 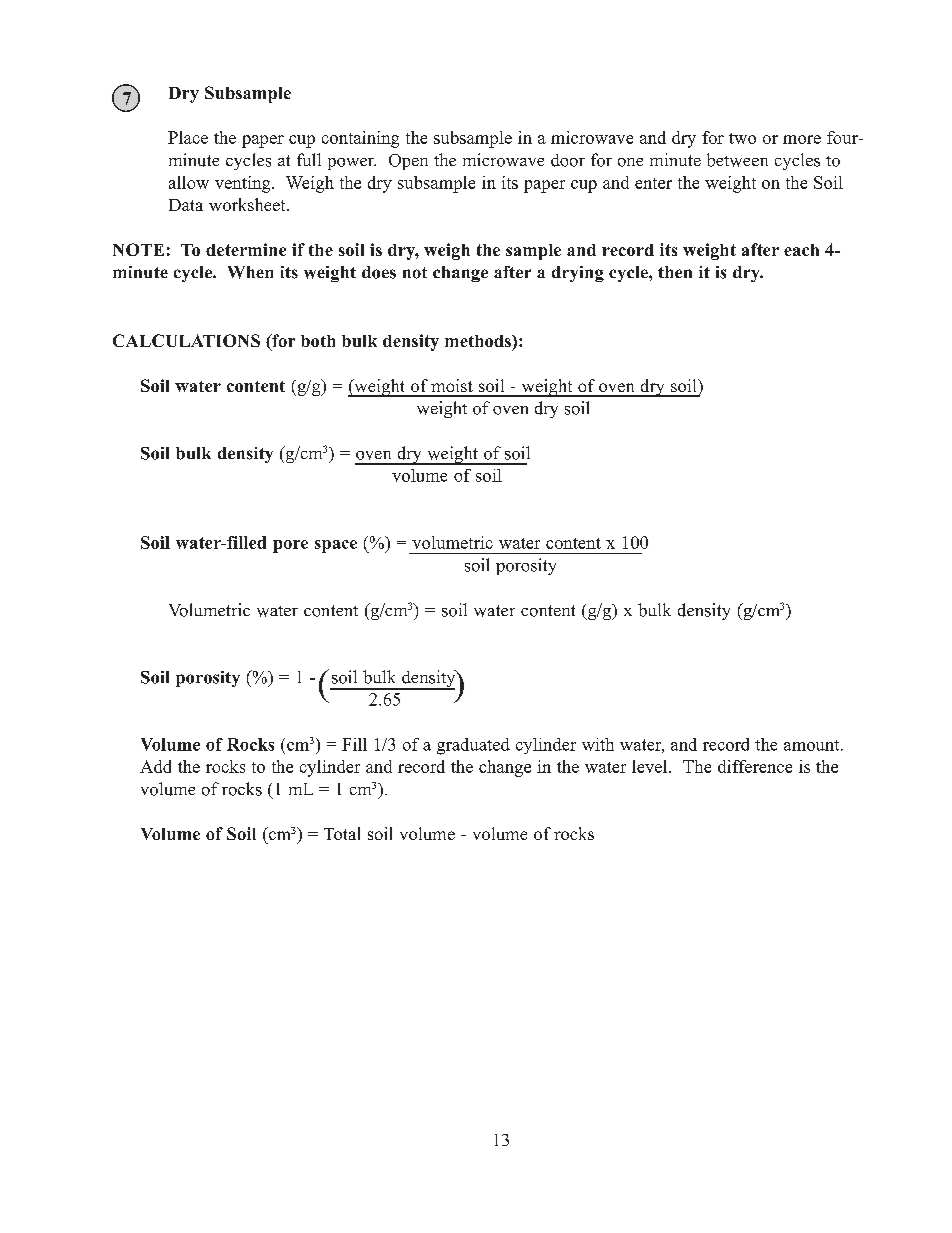 I want to click on Add, so click(x=155, y=766).
